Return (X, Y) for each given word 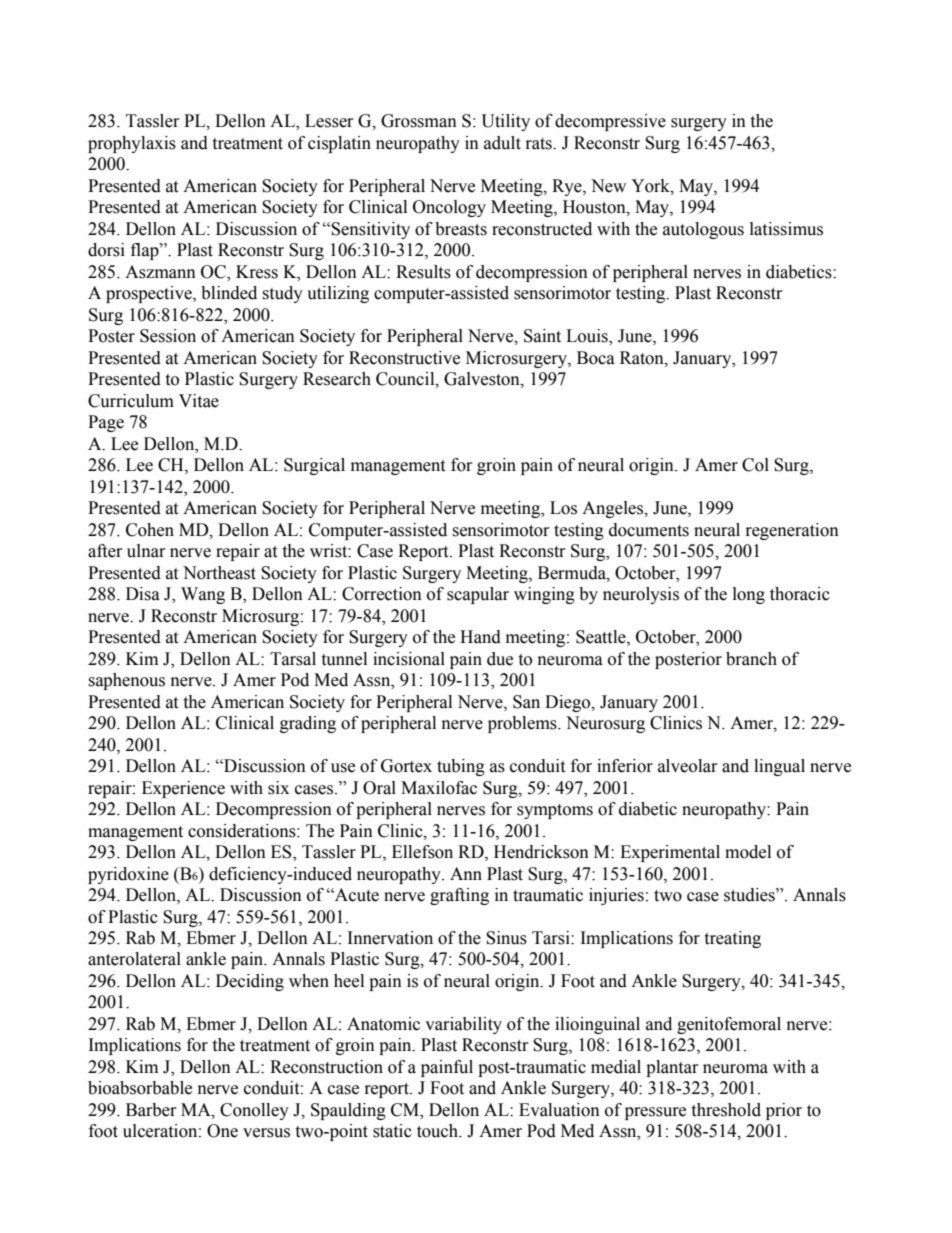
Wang (203, 595)
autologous (703, 230)
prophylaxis (132, 144)
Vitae (199, 401)
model (748, 852)
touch (439, 1131)
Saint (542, 336)
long (749, 595)
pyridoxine (128, 875)
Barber (151, 1110)
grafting (459, 896)
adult (502, 143)
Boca (596, 358)
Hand (480, 637)
